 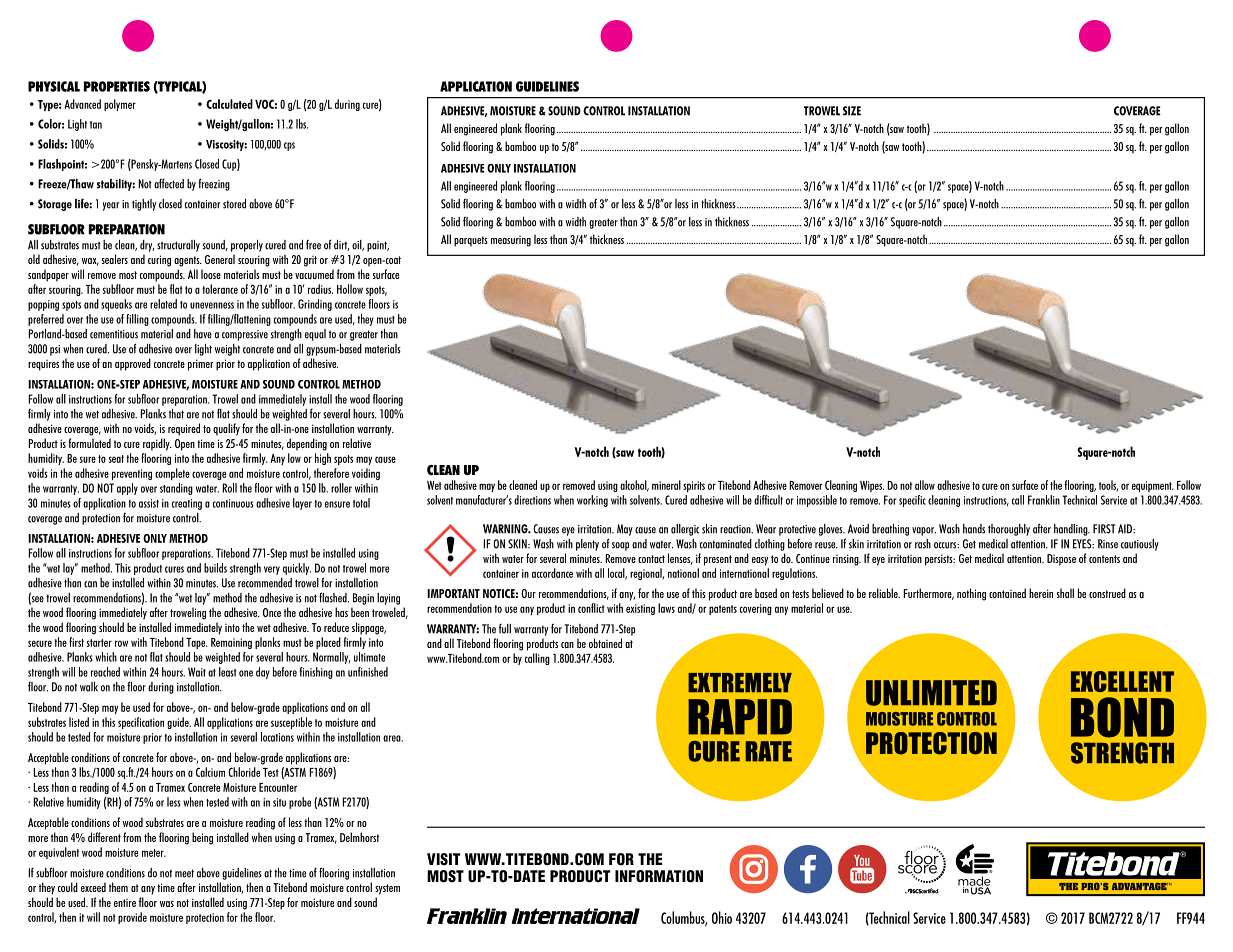 What do you see at coordinates (971, 594) in the screenshot?
I see `nothing` at bounding box center [971, 594].
